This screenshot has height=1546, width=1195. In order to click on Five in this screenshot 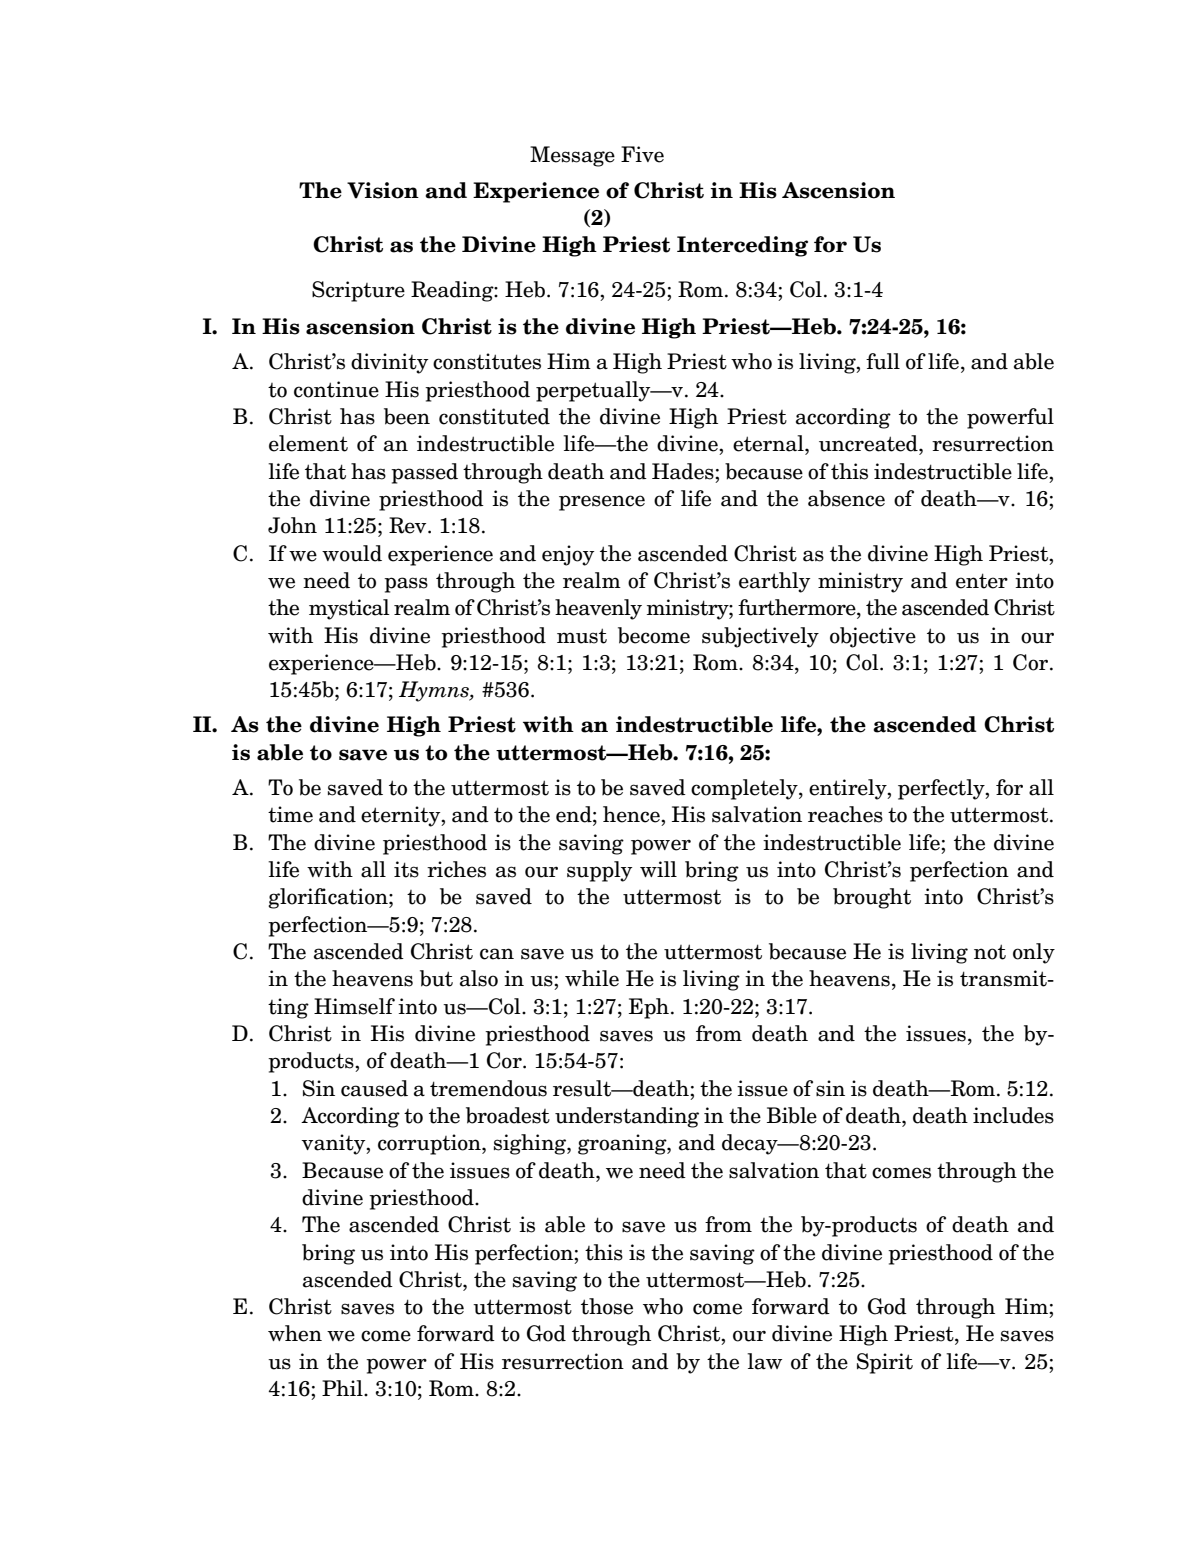, I will do `click(642, 154)`.
